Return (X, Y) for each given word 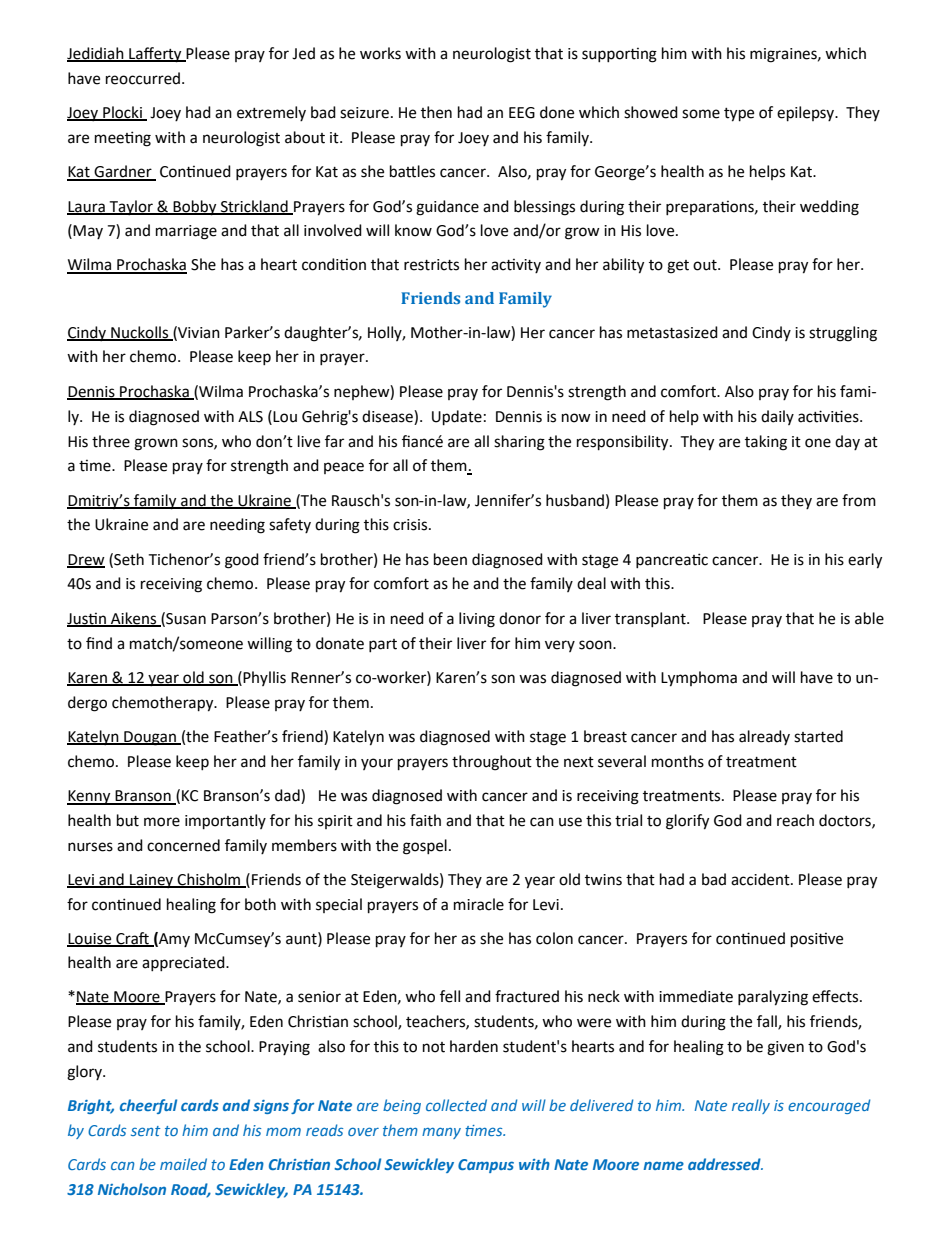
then (436, 112)
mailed (183, 1164)
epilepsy (807, 114)
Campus (486, 1166)
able (869, 618)
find (99, 643)
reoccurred (143, 78)
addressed (725, 1164)
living (477, 620)
